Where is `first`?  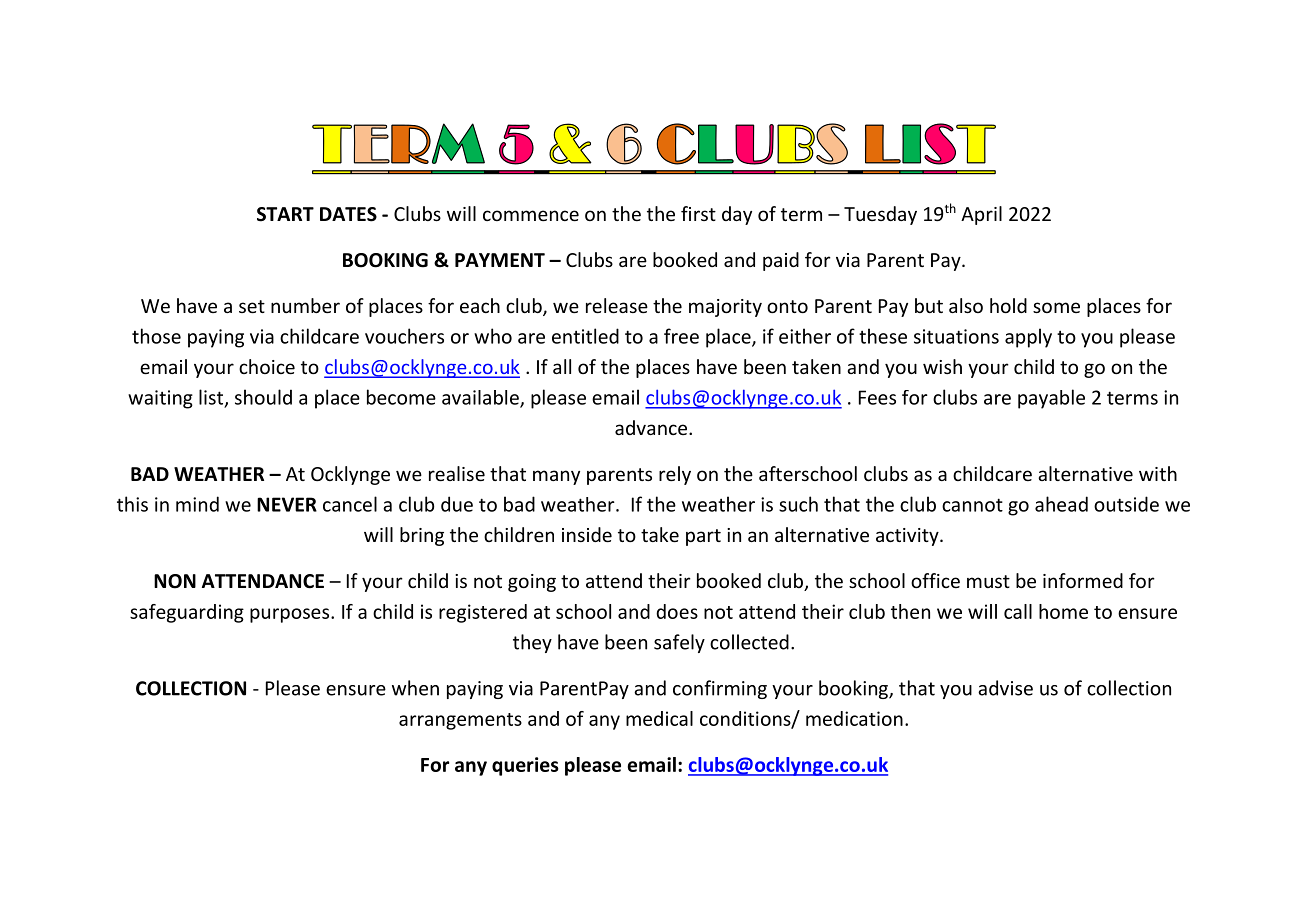
first is located at coordinates (698, 213).
